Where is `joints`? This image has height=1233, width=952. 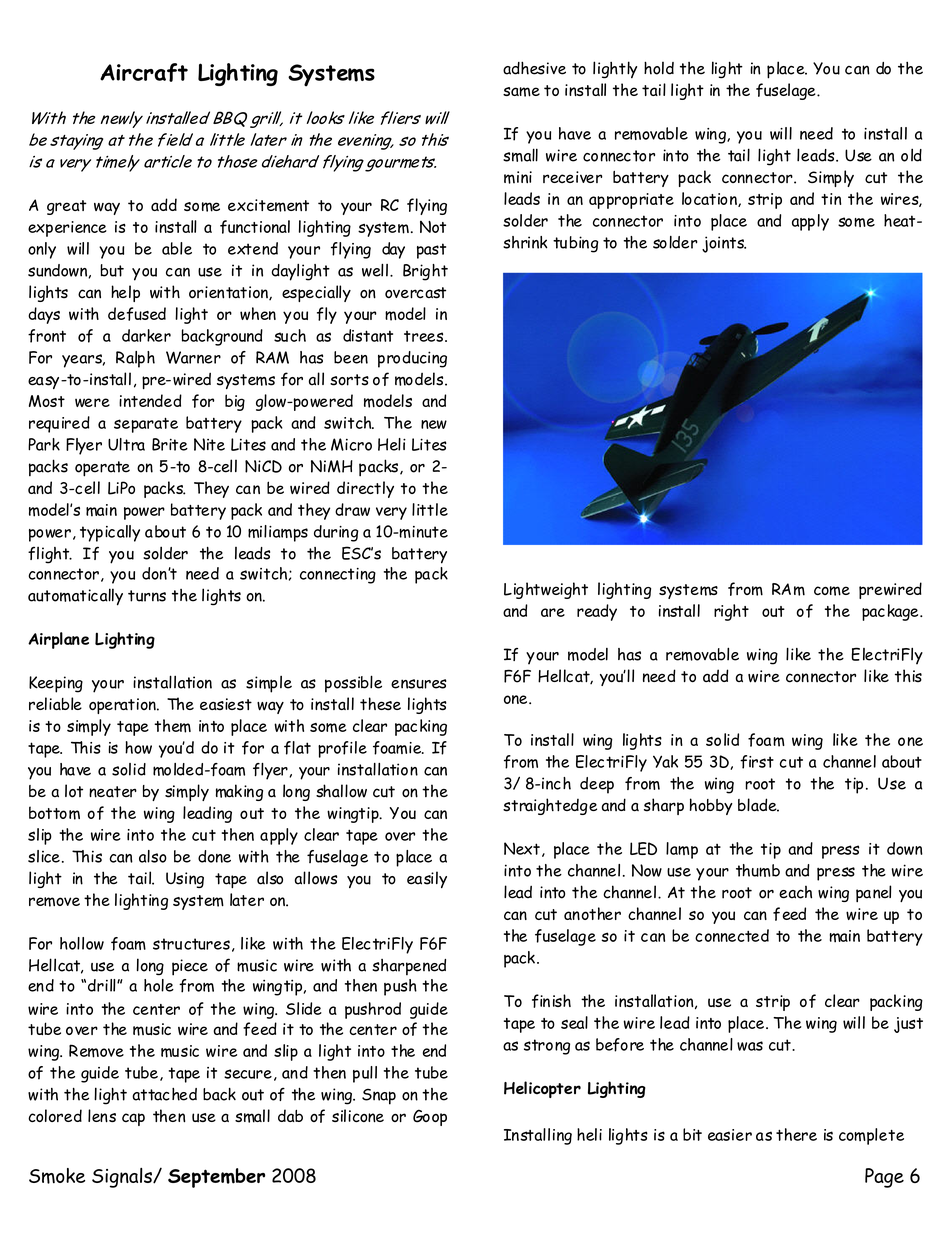
joints is located at coordinates (724, 244).
